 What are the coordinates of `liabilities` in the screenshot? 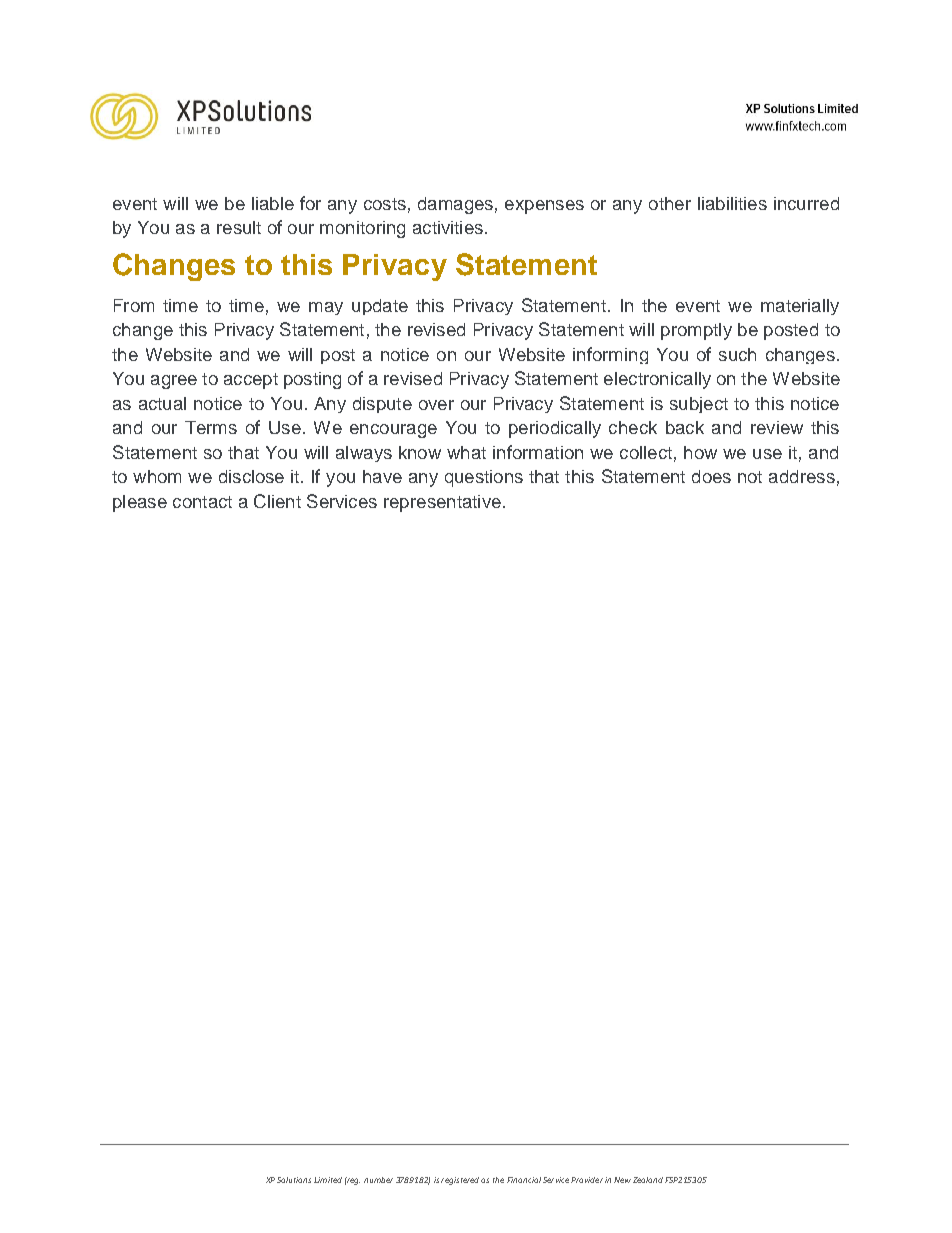 It's located at (732, 203).
